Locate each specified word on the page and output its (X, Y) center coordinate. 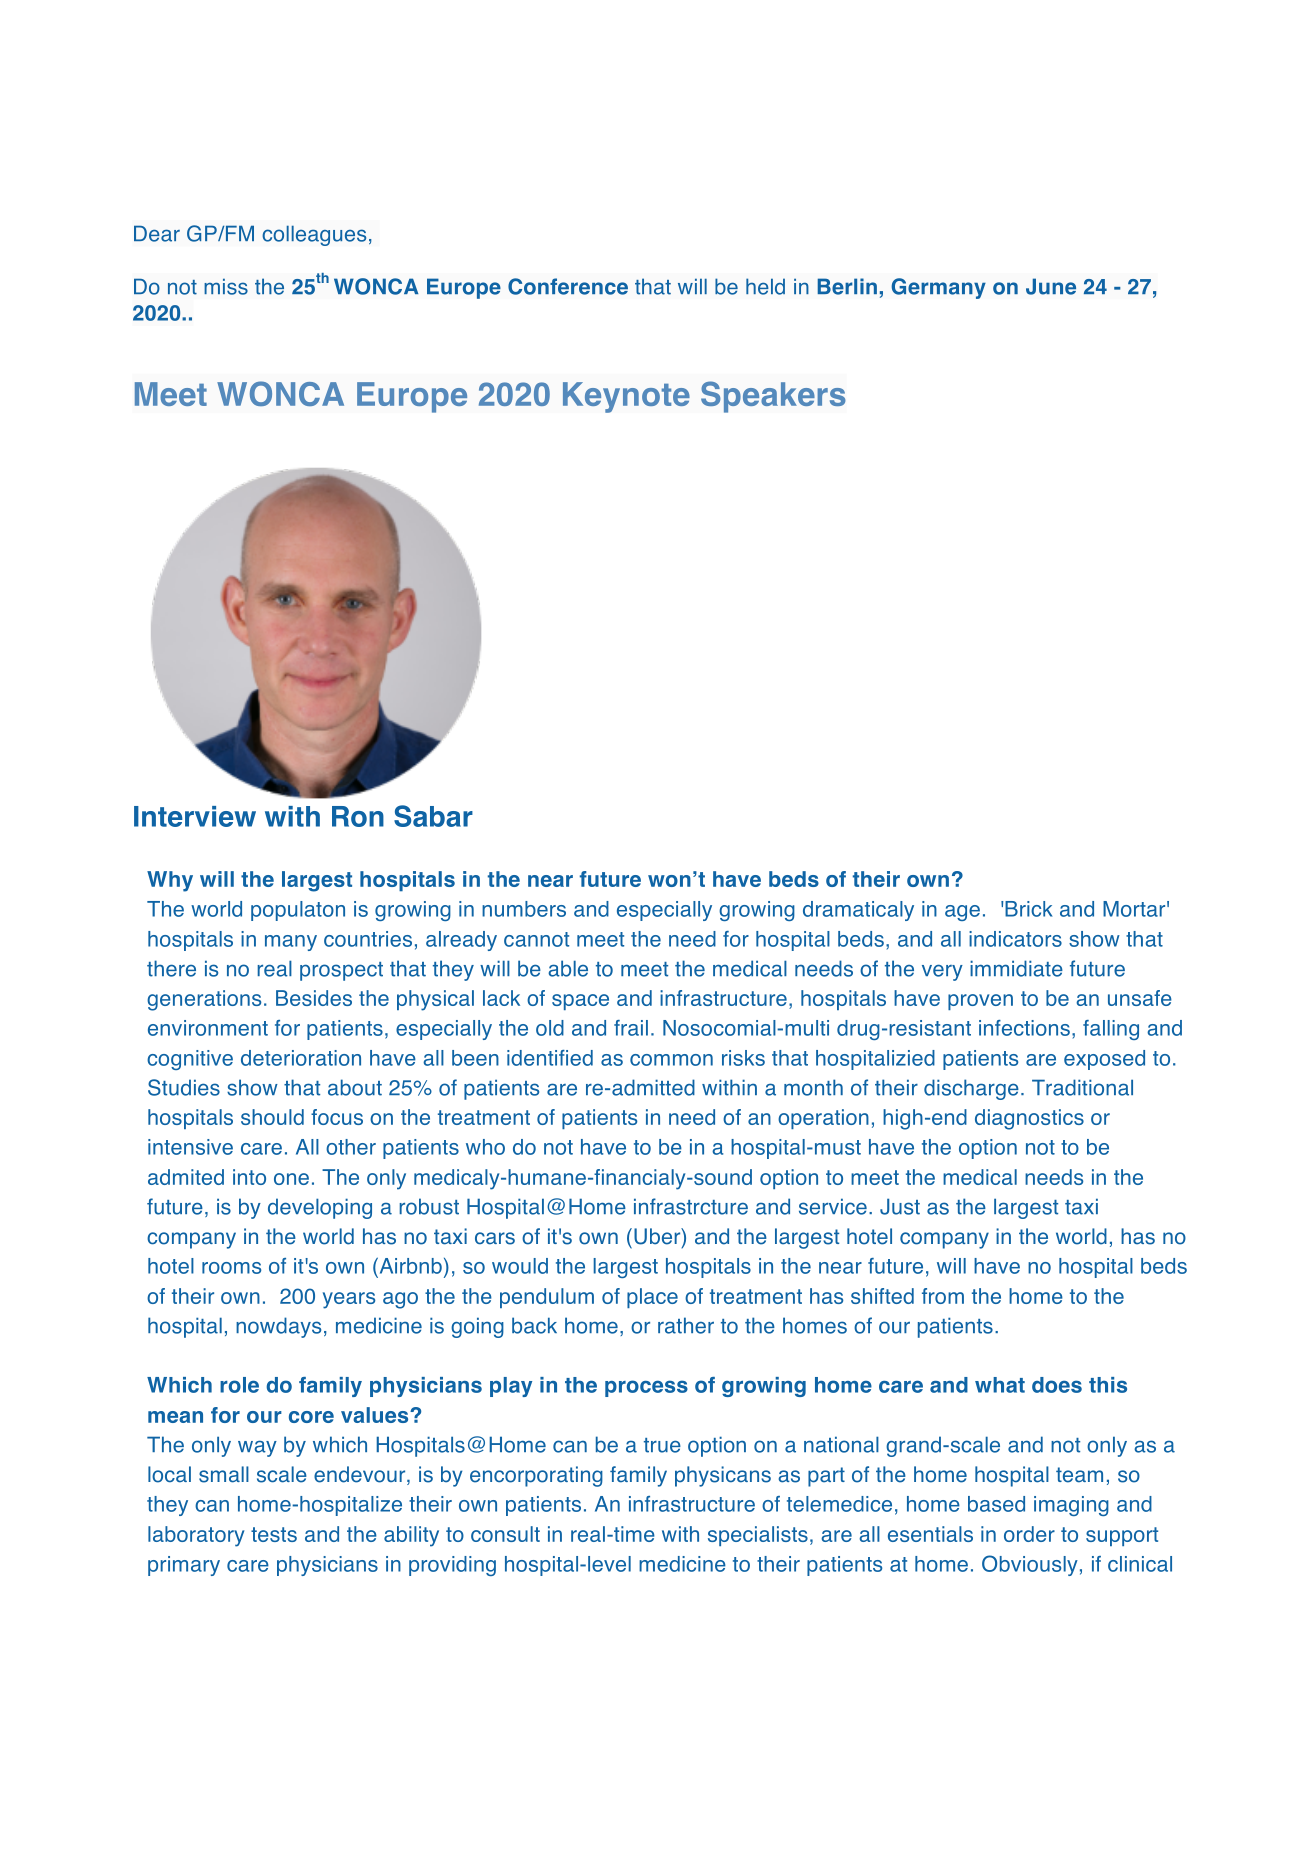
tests (274, 1534)
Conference (568, 286)
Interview (195, 816)
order (1029, 1534)
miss (226, 286)
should (272, 1117)
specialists (758, 1536)
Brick (1028, 909)
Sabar (433, 816)
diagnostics (1029, 1119)
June (1051, 286)
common (671, 1060)
